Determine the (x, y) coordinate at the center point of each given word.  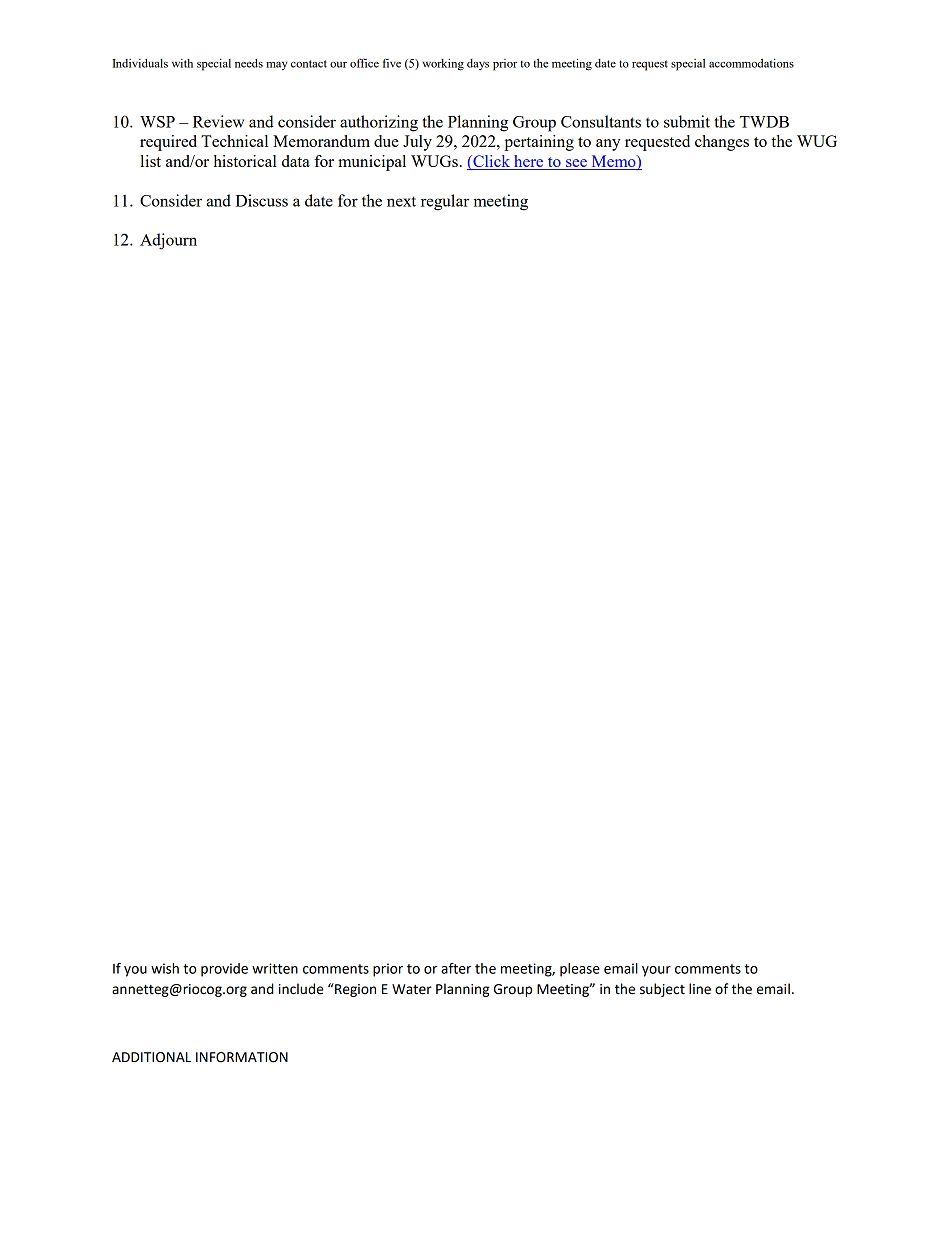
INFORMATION (242, 1057)
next (401, 201)
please (580, 970)
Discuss (261, 200)
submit (687, 121)
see (576, 164)
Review (218, 121)
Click (492, 162)
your (656, 971)
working (443, 64)
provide (224, 970)
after (456, 968)
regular (445, 202)
